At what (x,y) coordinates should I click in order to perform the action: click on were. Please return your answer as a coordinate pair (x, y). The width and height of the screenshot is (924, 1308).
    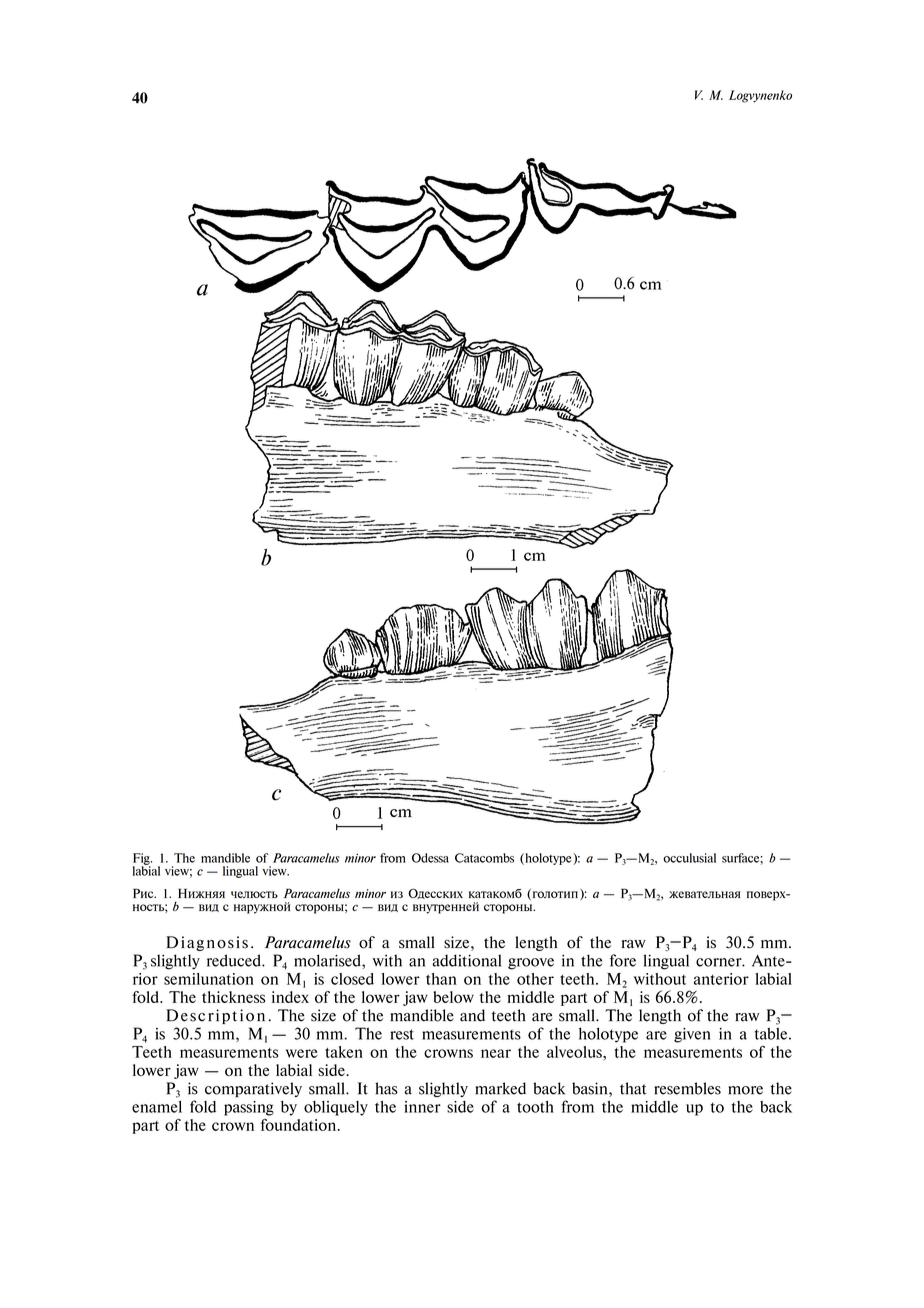
    Looking at the image, I should click on (302, 1053).
